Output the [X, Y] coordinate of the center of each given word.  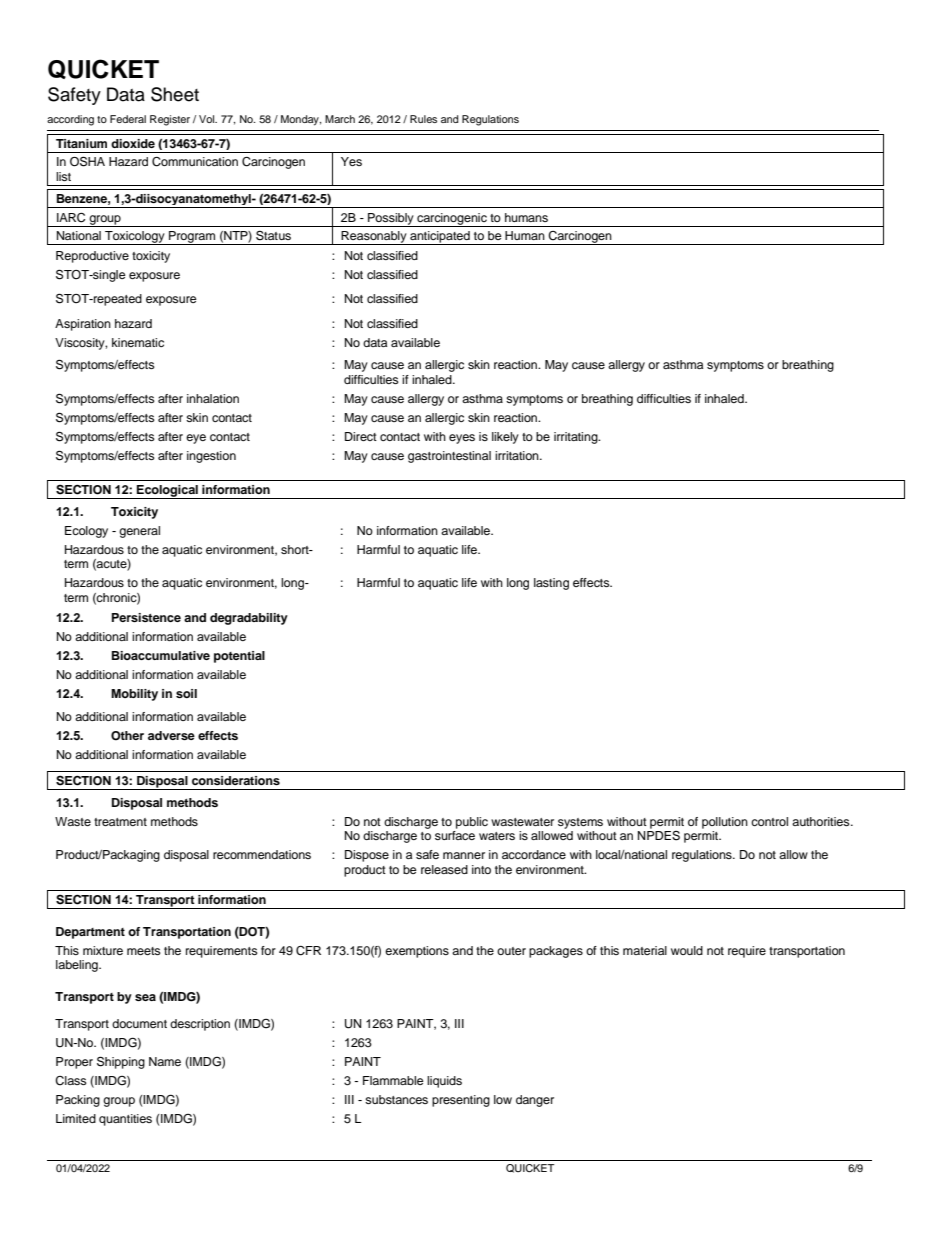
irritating [577, 438]
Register [170, 120]
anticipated [440, 238]
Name [165, 1061]
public [472, 823]
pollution [725, 823]
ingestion [211, 457]
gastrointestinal [449, 457]
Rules [423, 119]
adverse [171, 735]
